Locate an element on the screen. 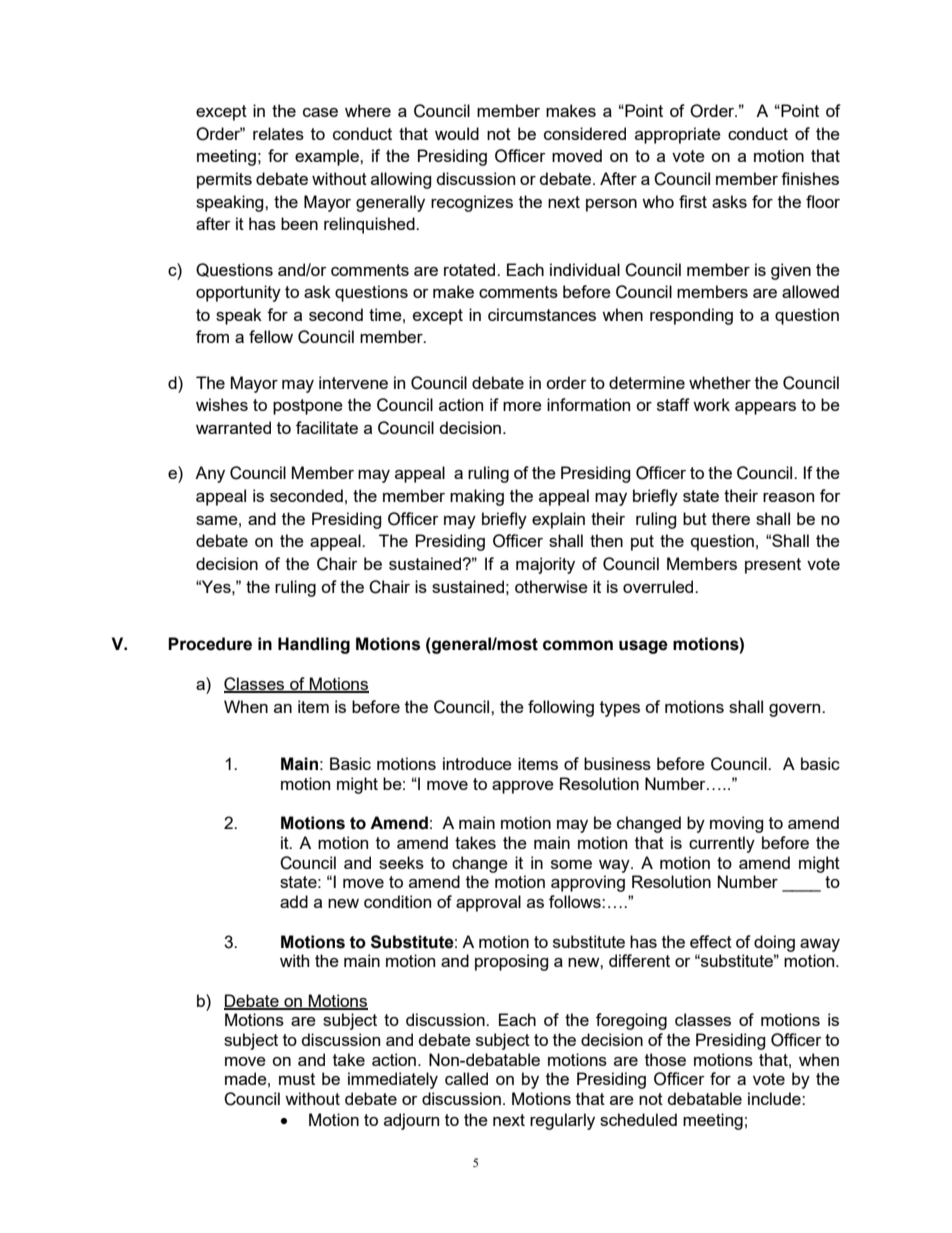 The height and width of the screenshot is (1233, 952). appropriate is located at coordinates (678, 135).
